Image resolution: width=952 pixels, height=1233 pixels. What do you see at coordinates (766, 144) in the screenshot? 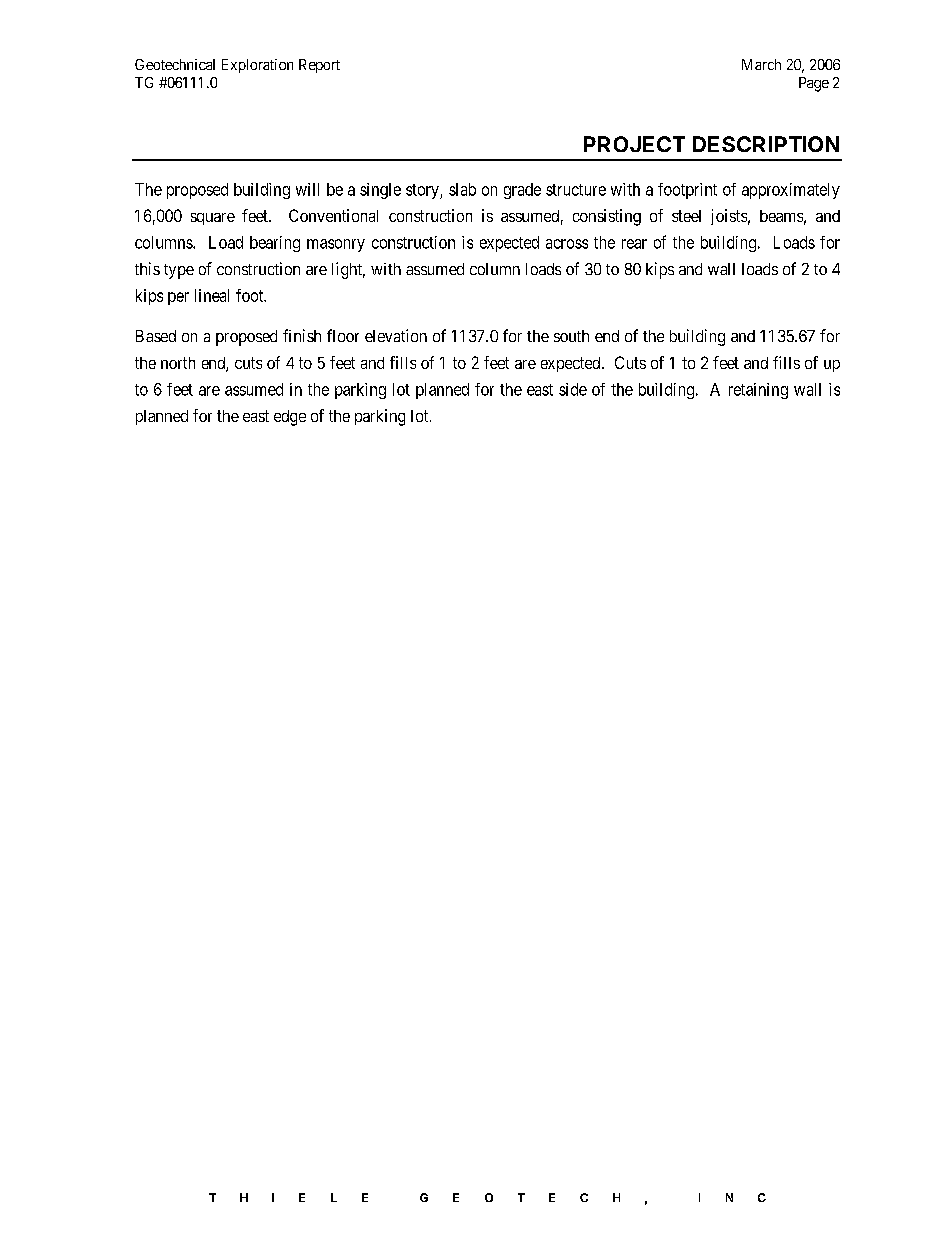
I see `DESCRIPTION` at bounding box center [766, 144].
